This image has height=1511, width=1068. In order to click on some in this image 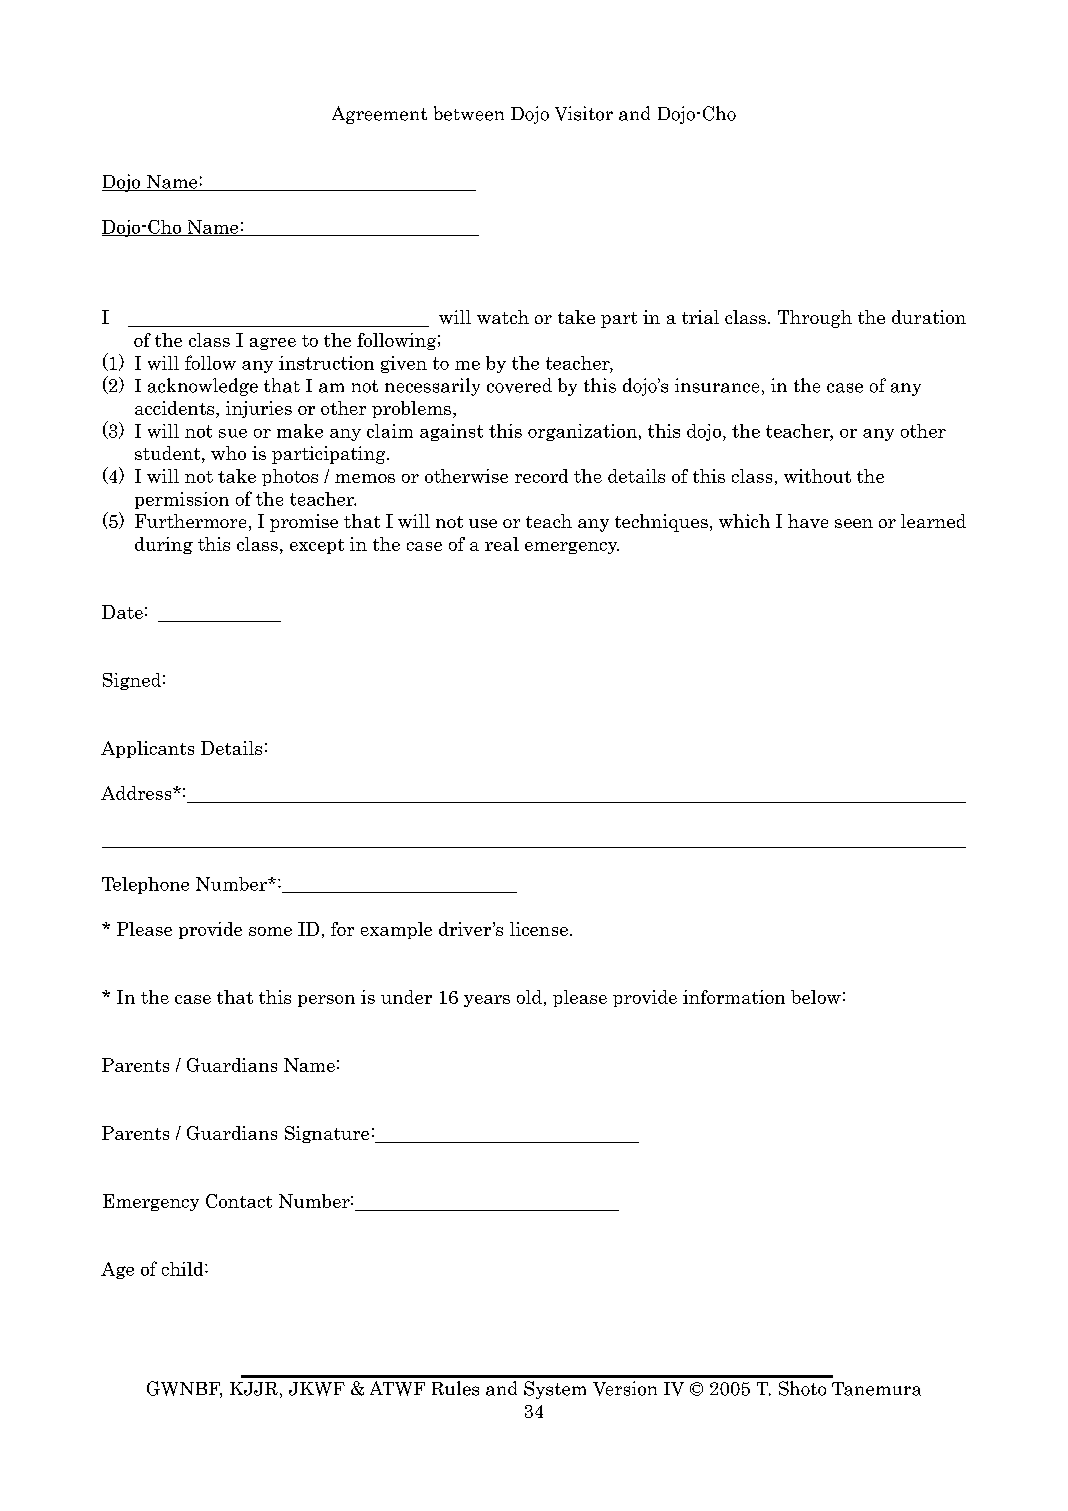, I will do `click(270, 931)`.
